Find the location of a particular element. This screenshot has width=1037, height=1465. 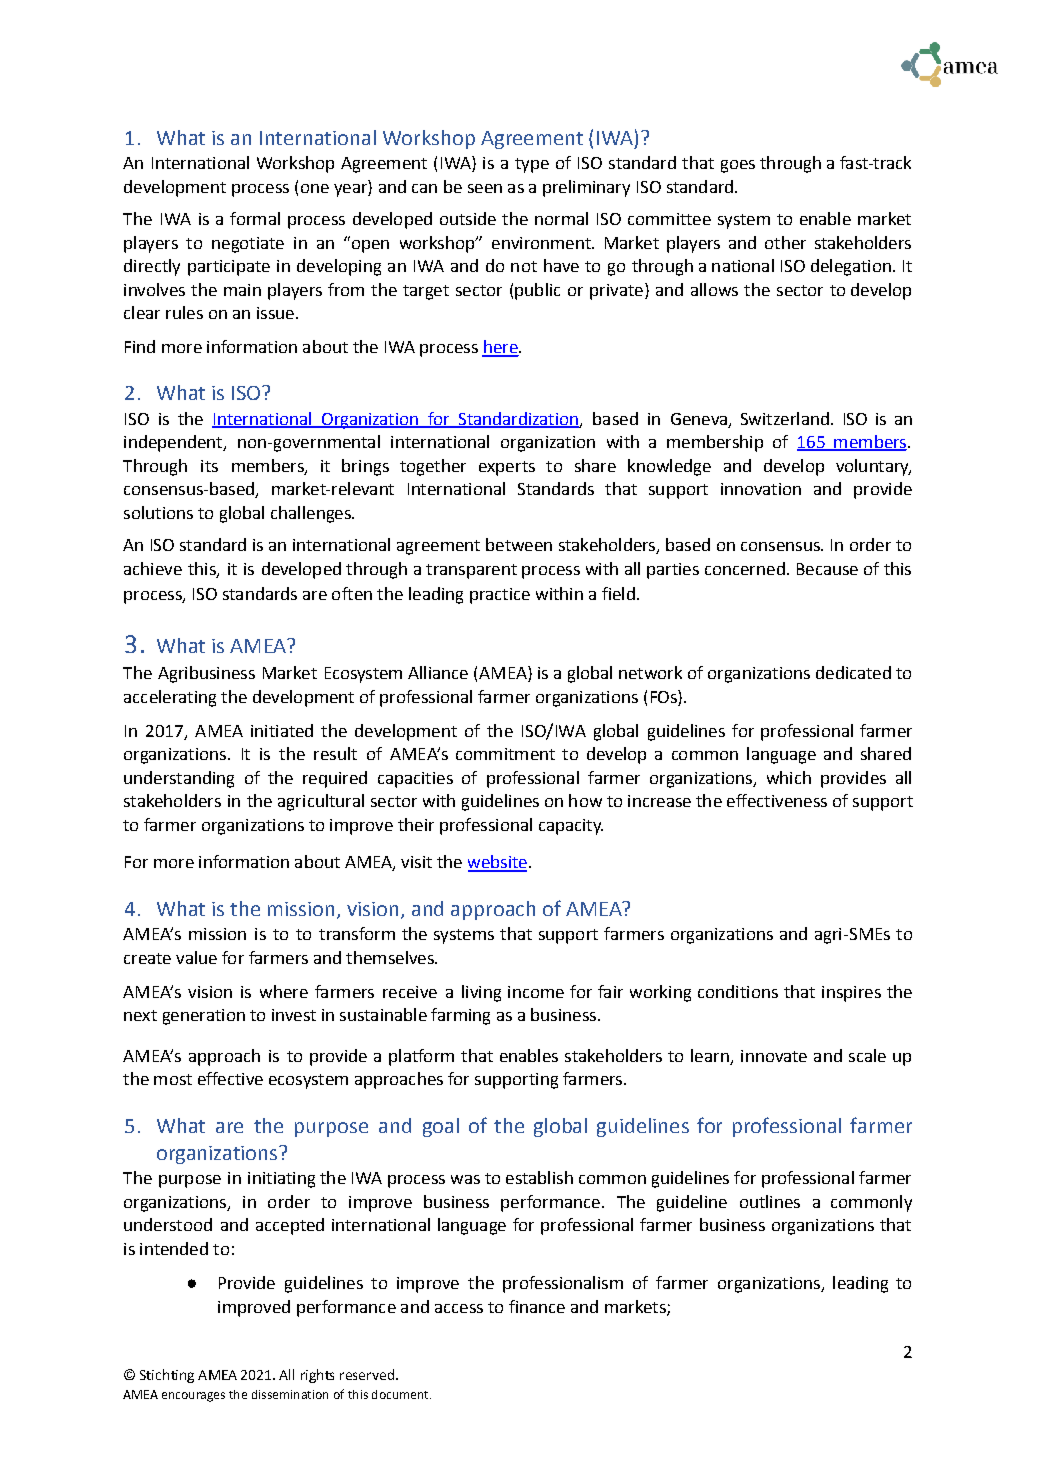

its is located at coordinates (209, 466).
